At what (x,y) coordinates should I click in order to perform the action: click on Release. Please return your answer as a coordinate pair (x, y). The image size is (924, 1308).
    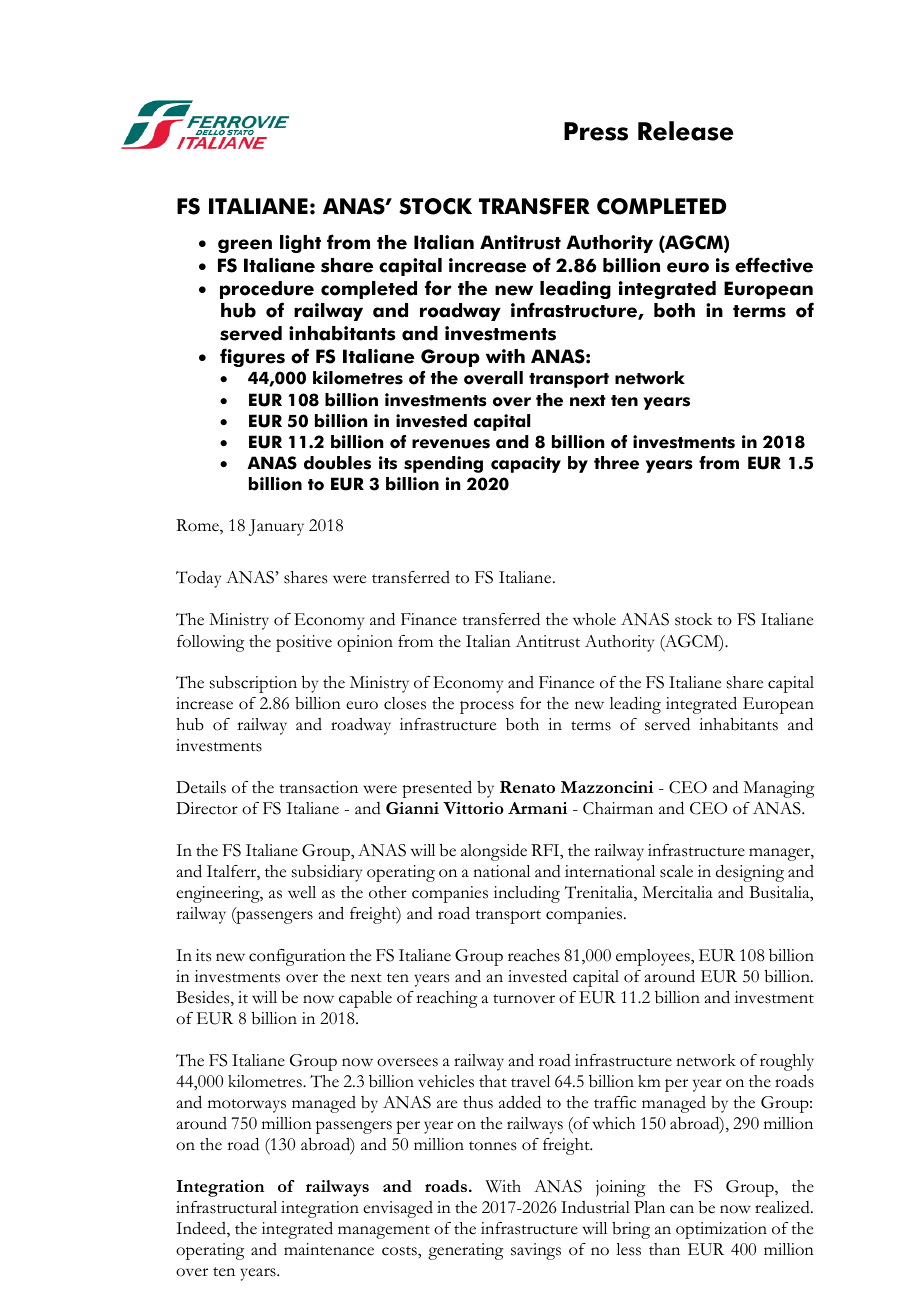
    Looking at the image, I should click on (685, 131).
